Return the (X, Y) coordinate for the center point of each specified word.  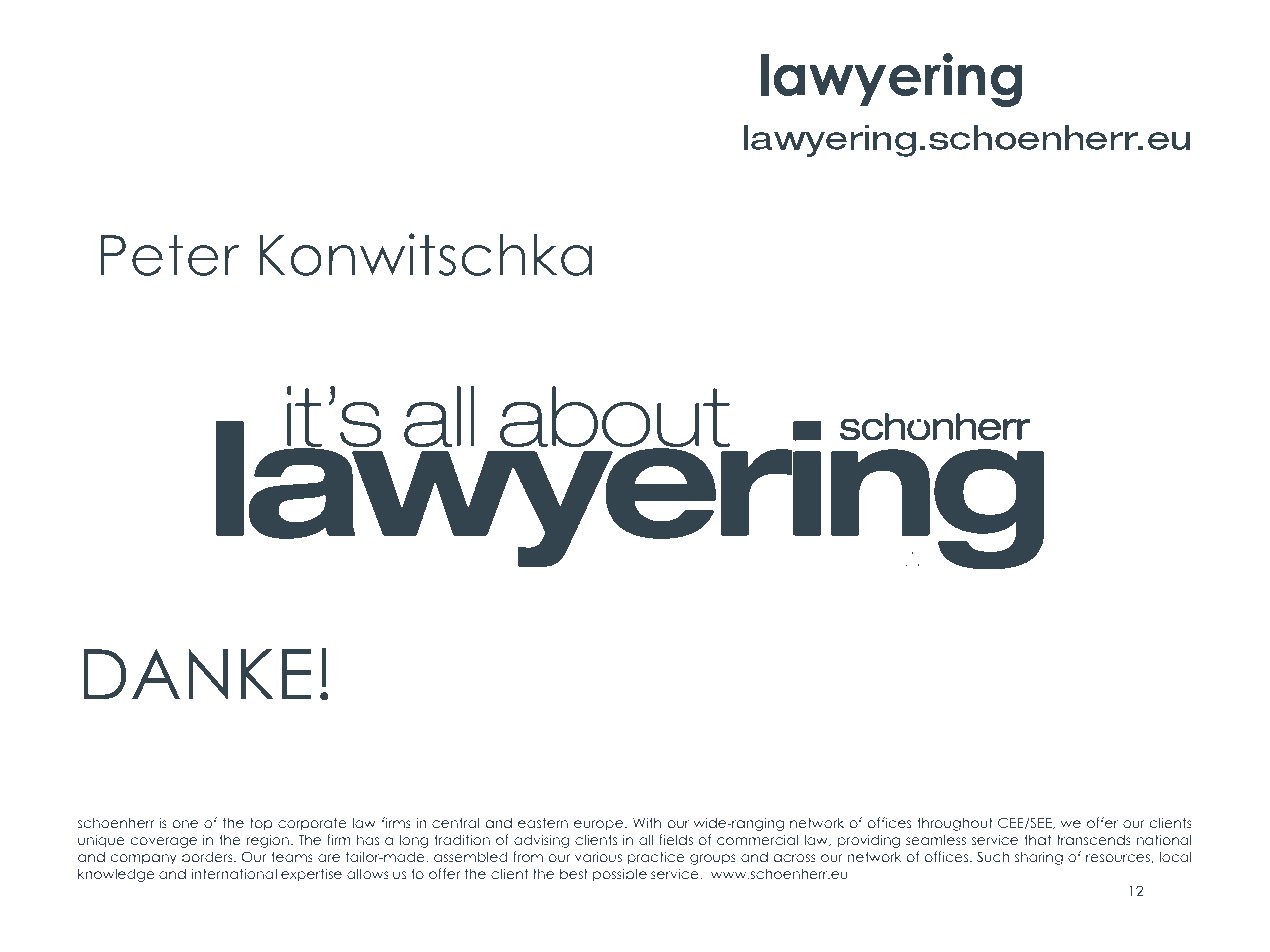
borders (208, 856)
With (647, 822)
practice (656, 858)
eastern (543, 822)
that (1037, 839)
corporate (312, 824)
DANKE (197, 674)
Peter (170, 255)
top (261, 824)
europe (600, 825)
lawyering (891, 80)
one (185, 824)
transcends (1094, 839)
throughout (955, 824)
